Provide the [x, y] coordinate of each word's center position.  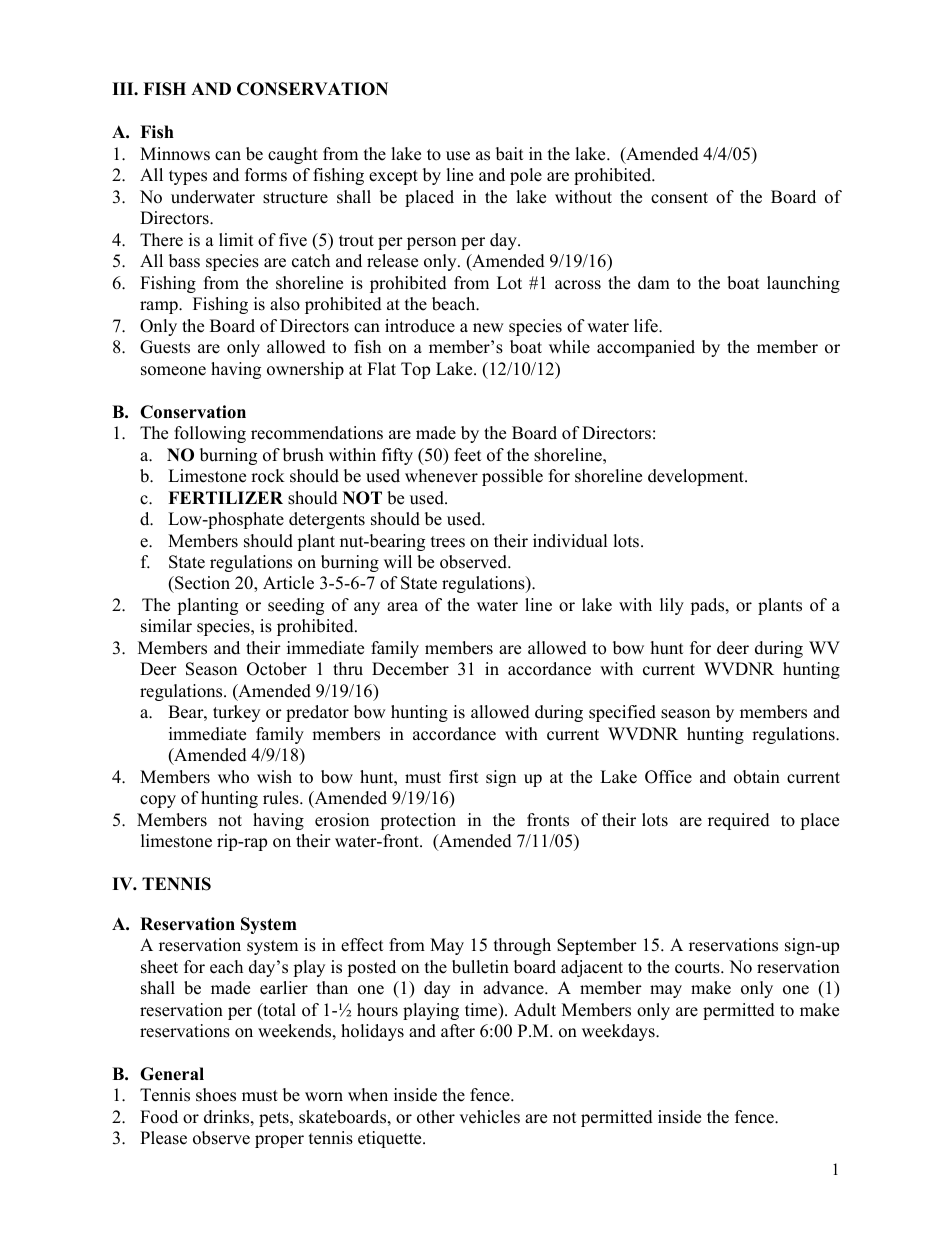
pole [526, 176]
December [410, 669]
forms [266, 175]
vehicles [489, 1117]
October [277, 669]
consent [679, 198]
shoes [216, 1095]
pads [708, 606]
